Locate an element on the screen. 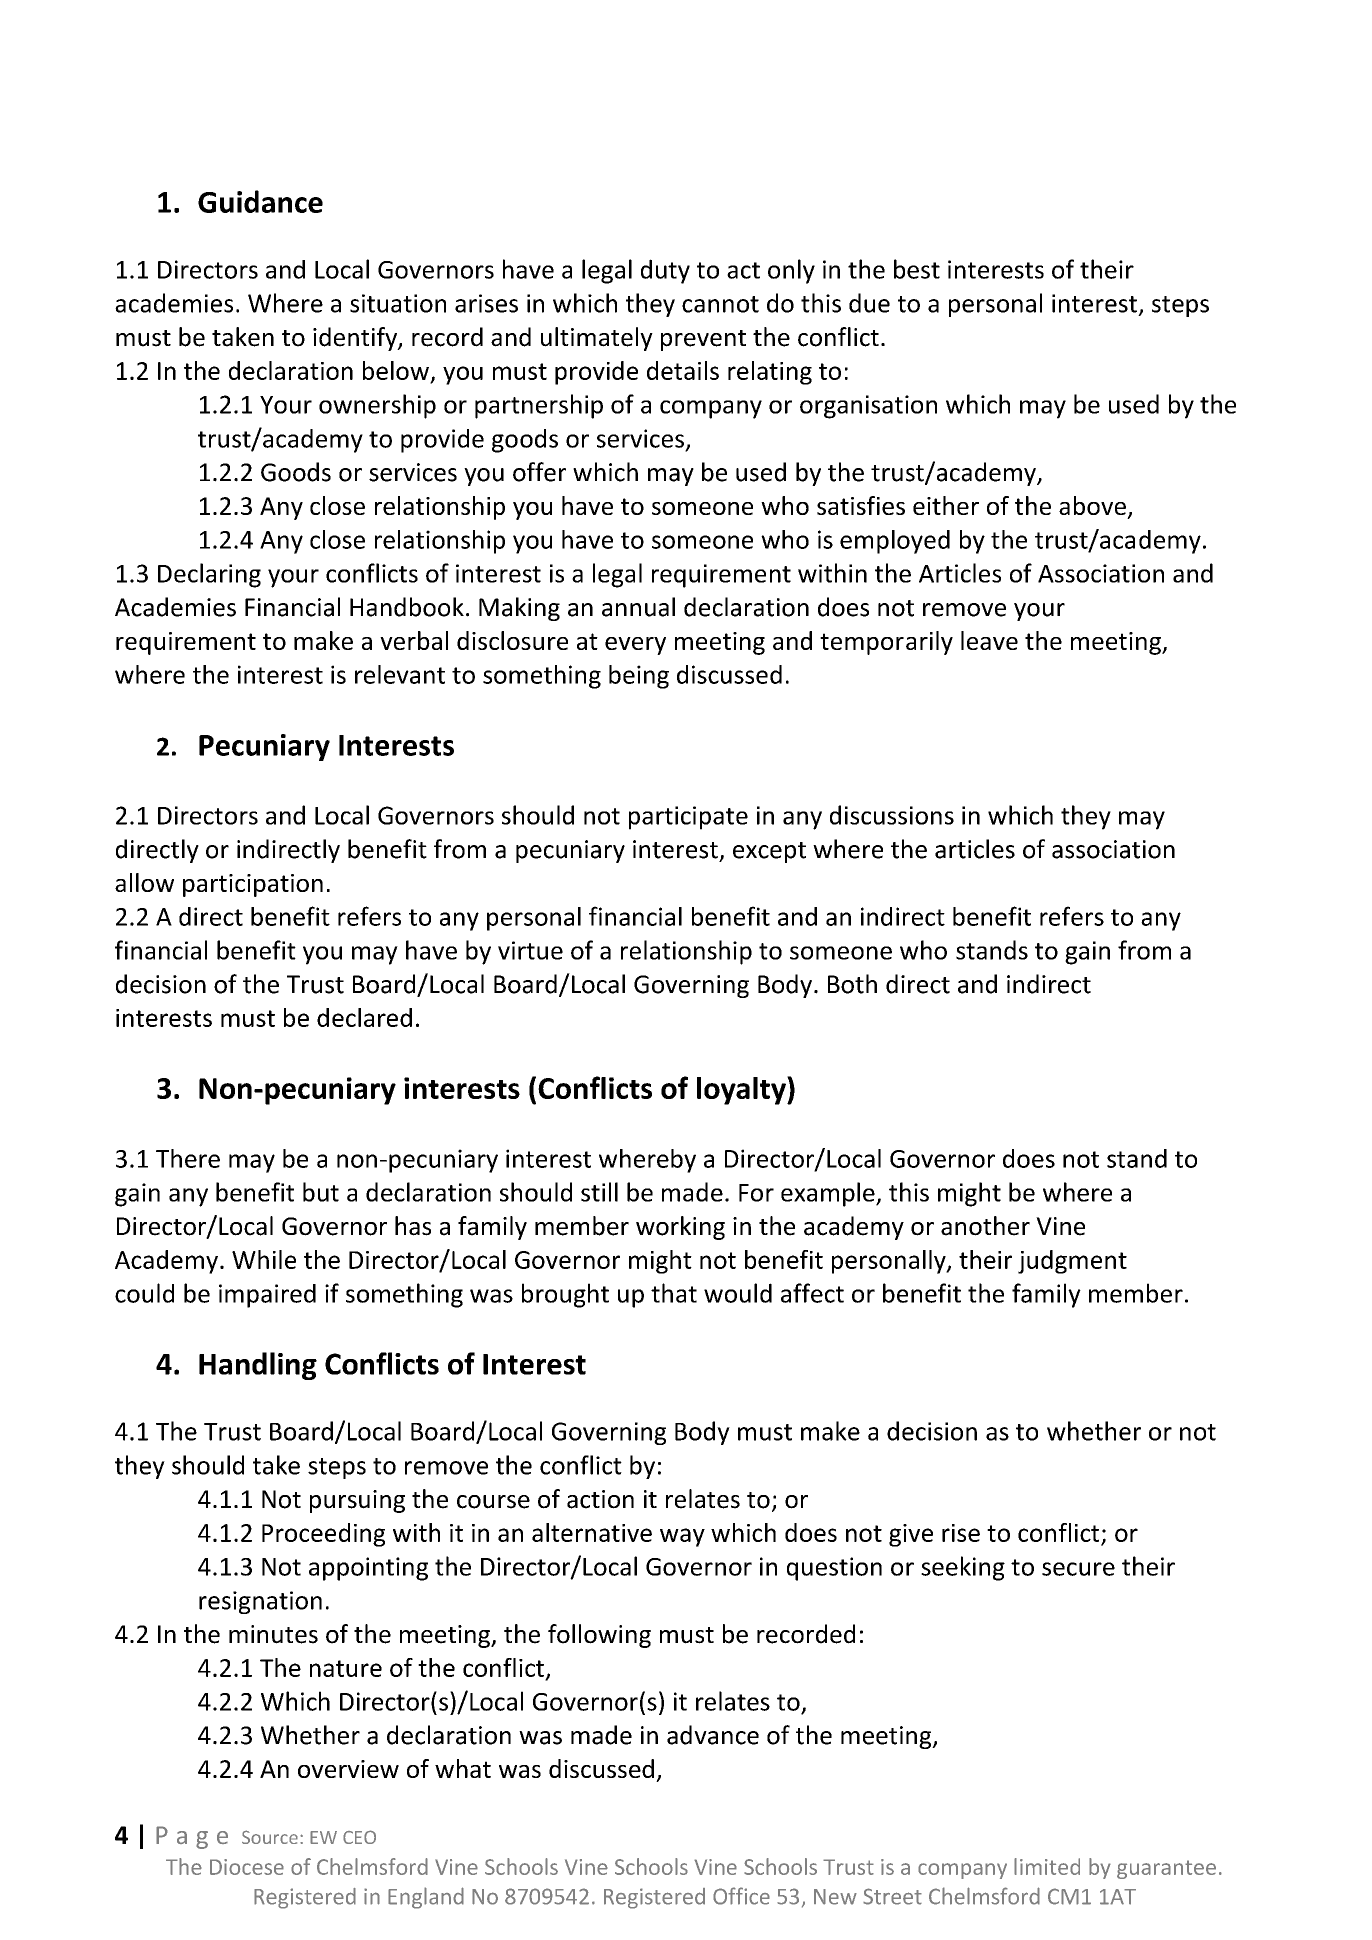 Image resolution: width=1372 pixels, height=1940 pixels. Source is located at coordinates (270, 1837).
